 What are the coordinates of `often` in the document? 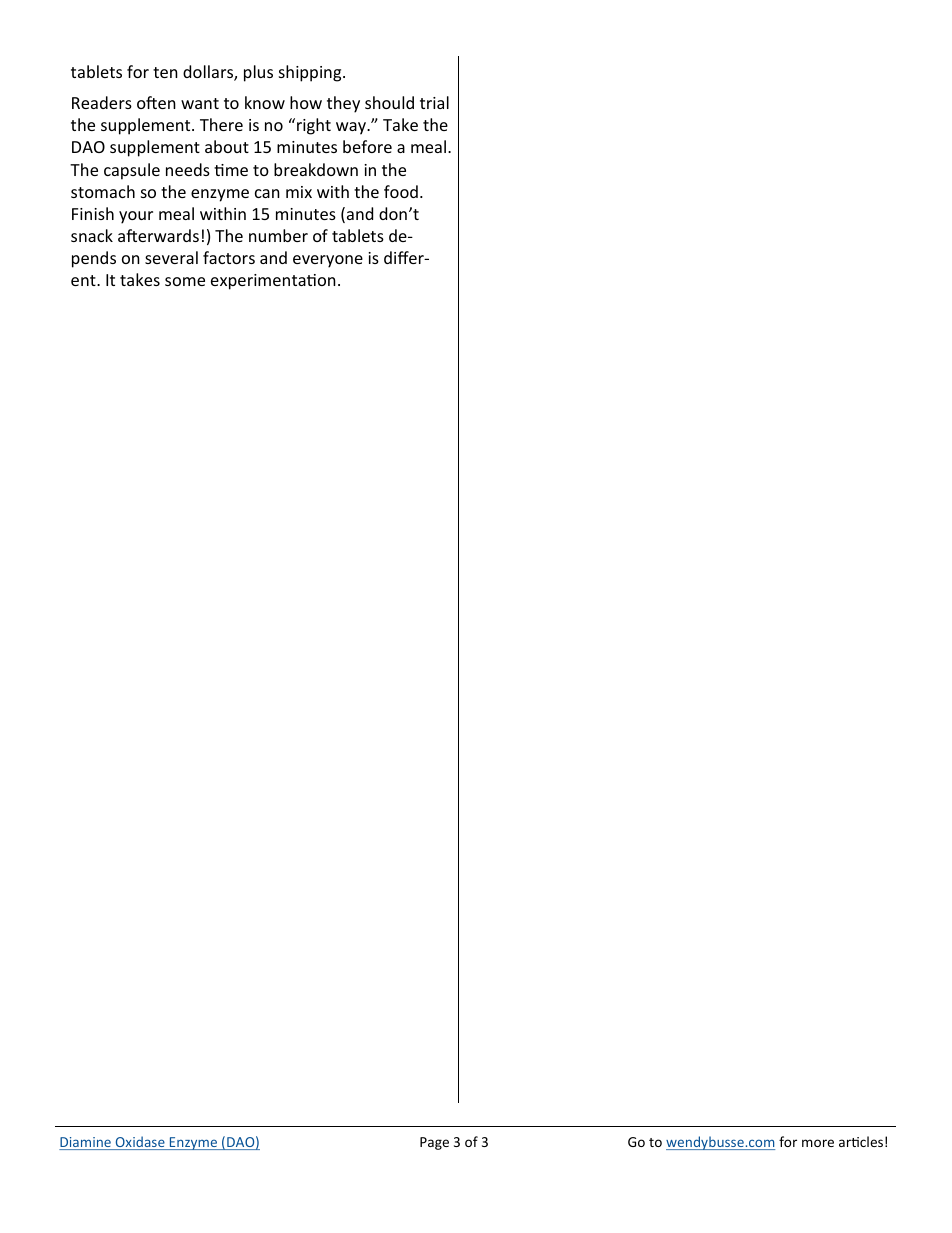 It's located at (156, 102).
